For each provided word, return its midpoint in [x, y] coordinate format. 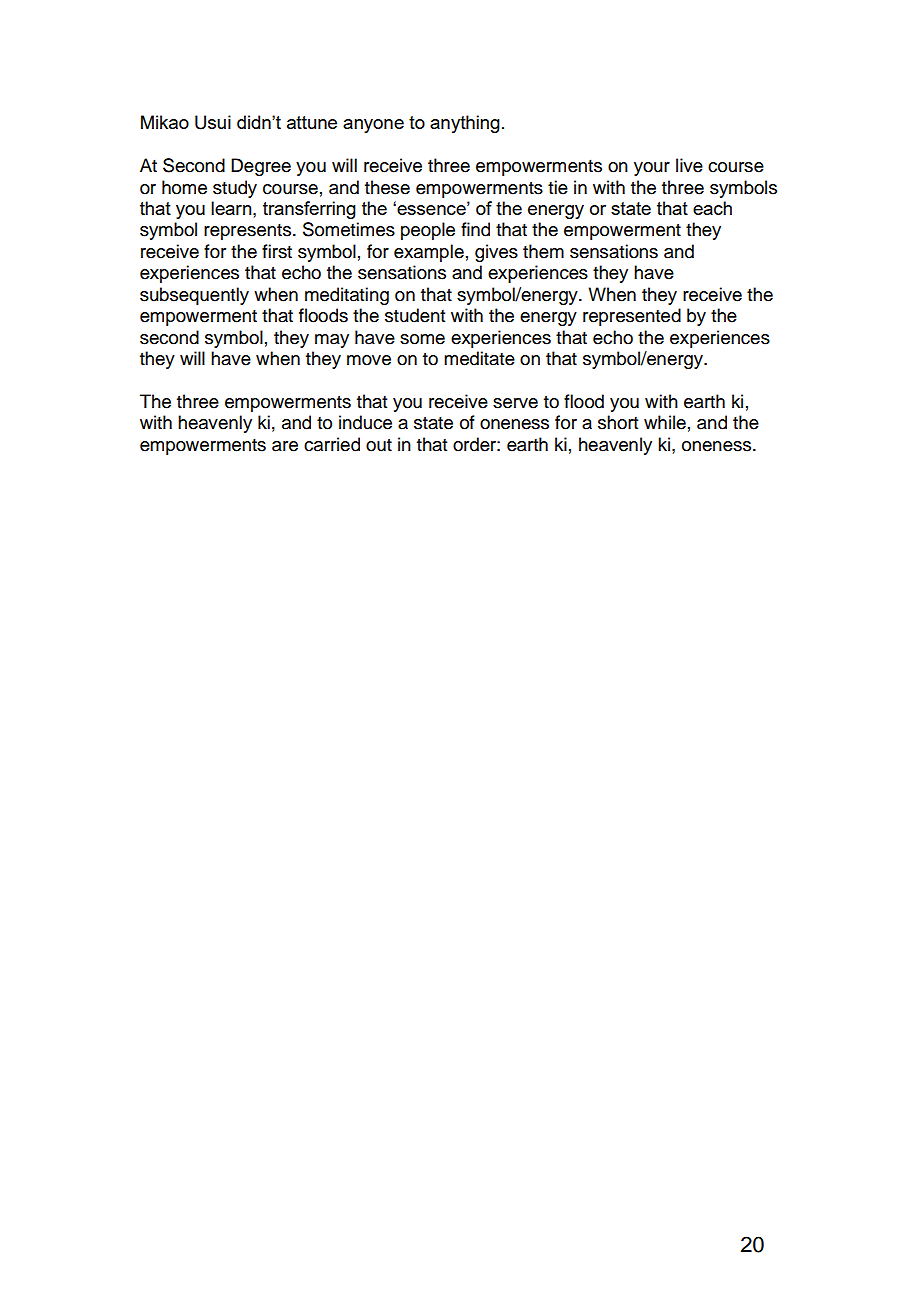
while [665, 422]
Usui [213, 122]
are [285, 446]
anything [465, 124]
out [379, 445]
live [689, 165]
